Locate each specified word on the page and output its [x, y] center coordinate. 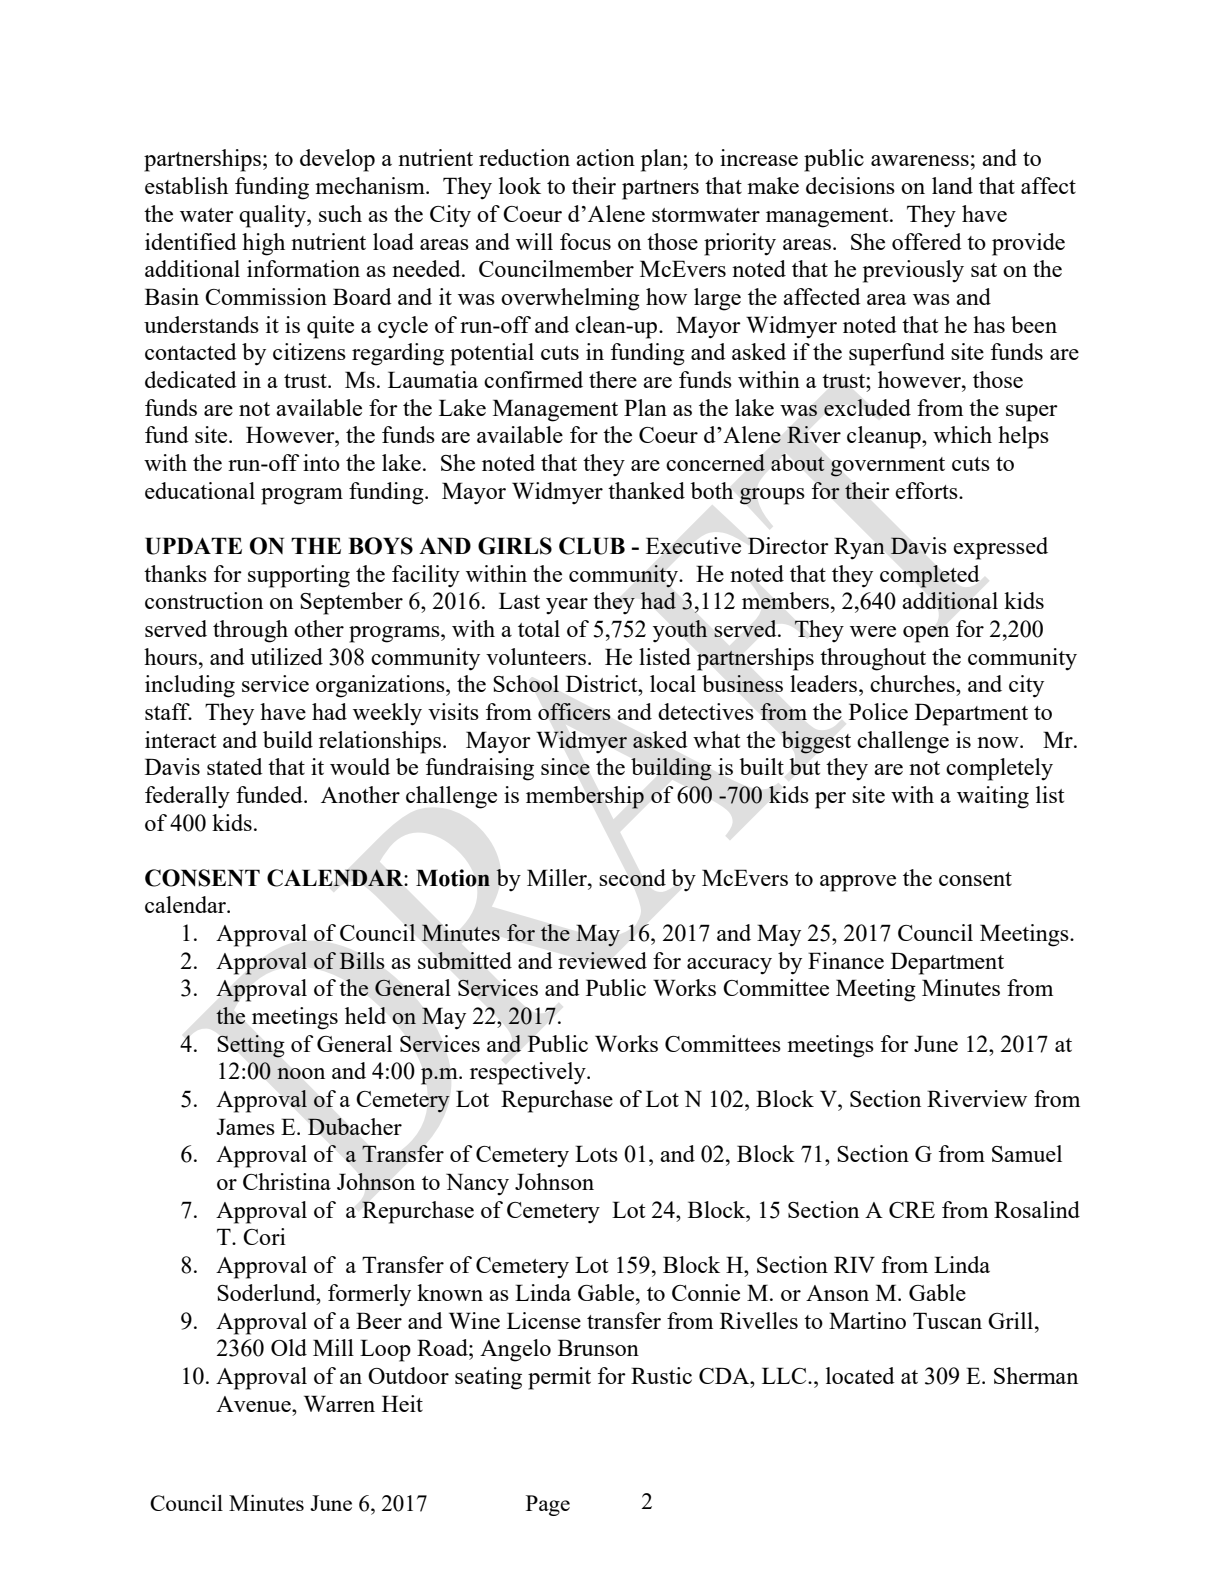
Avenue [254, 1404]
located [860, 1375]
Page [548, 1505]
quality [273, 216]
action [605, 157]
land [952, 185]
